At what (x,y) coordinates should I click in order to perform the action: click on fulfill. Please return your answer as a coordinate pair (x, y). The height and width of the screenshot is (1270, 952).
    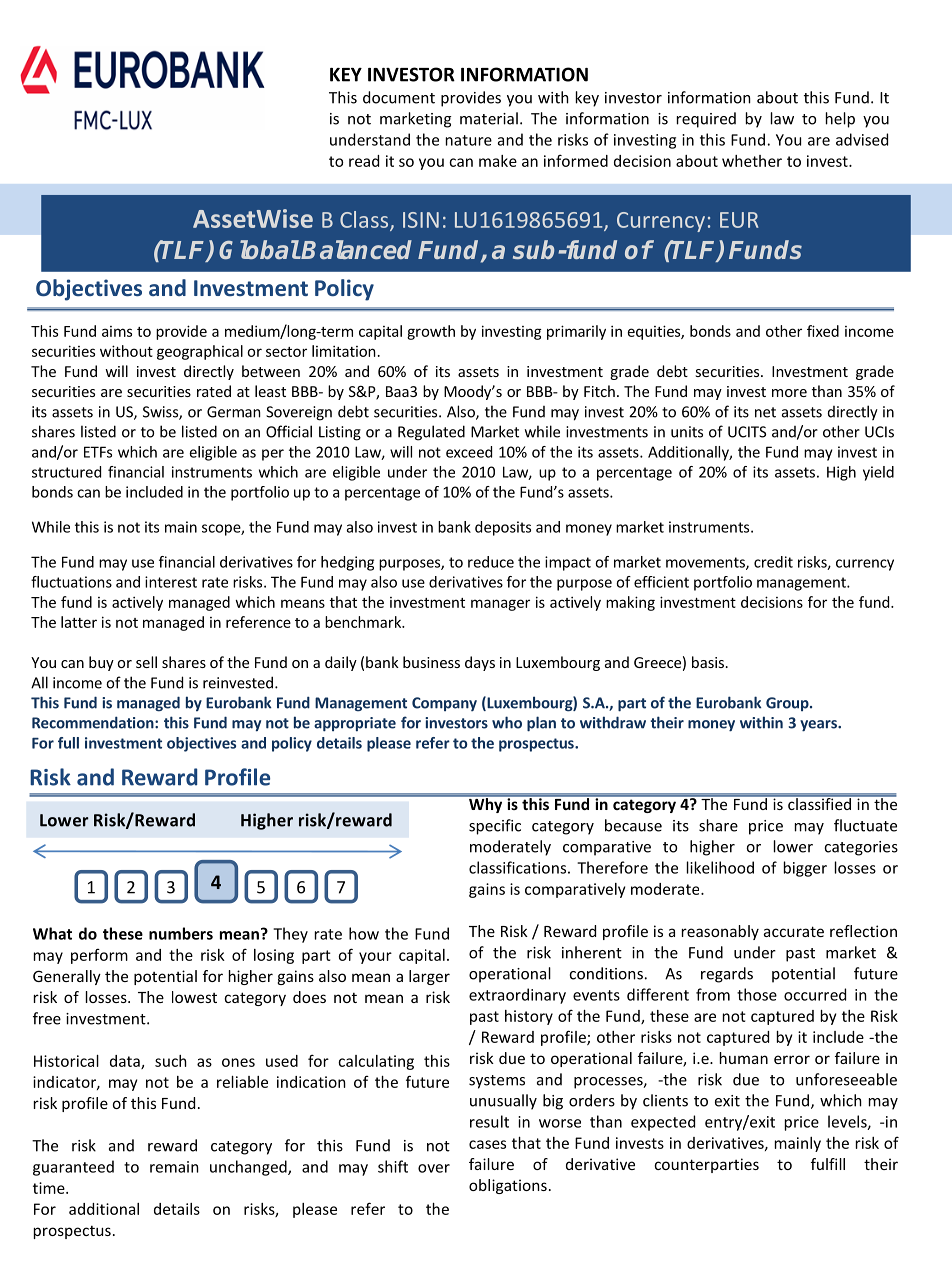
    Looking at the image, I should click on (828, 1164).
